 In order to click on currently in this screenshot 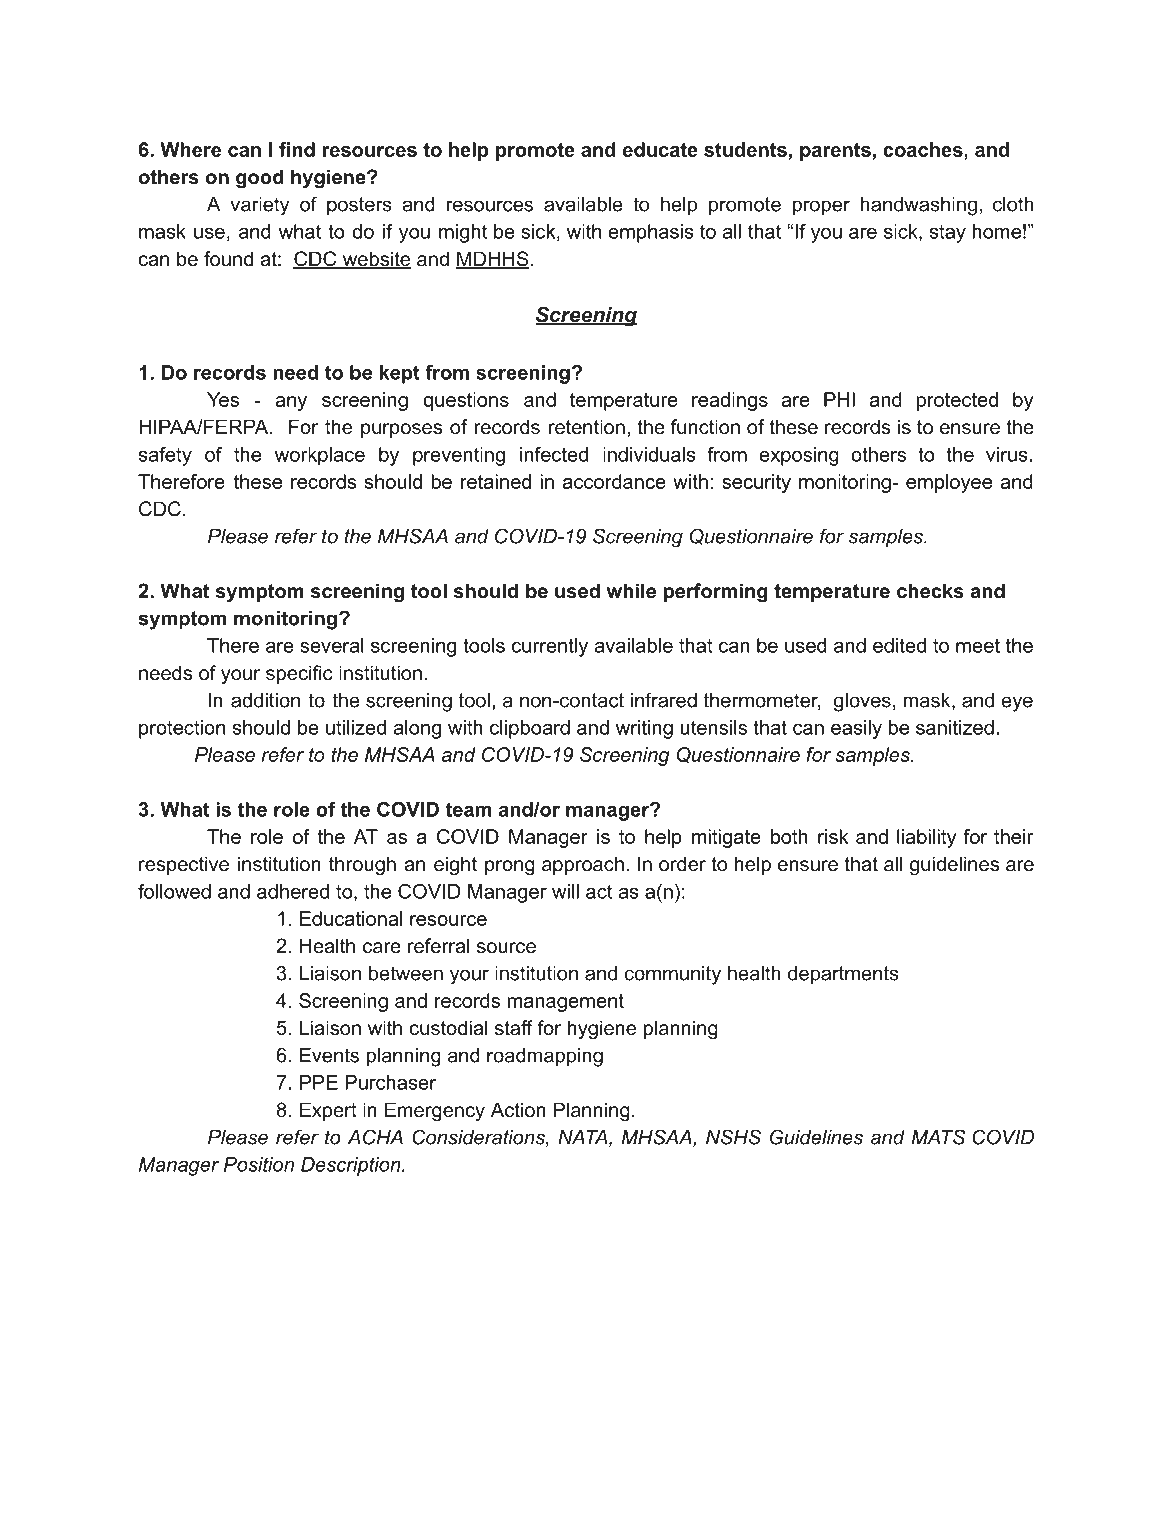, I will do `click(550, 647)`.
